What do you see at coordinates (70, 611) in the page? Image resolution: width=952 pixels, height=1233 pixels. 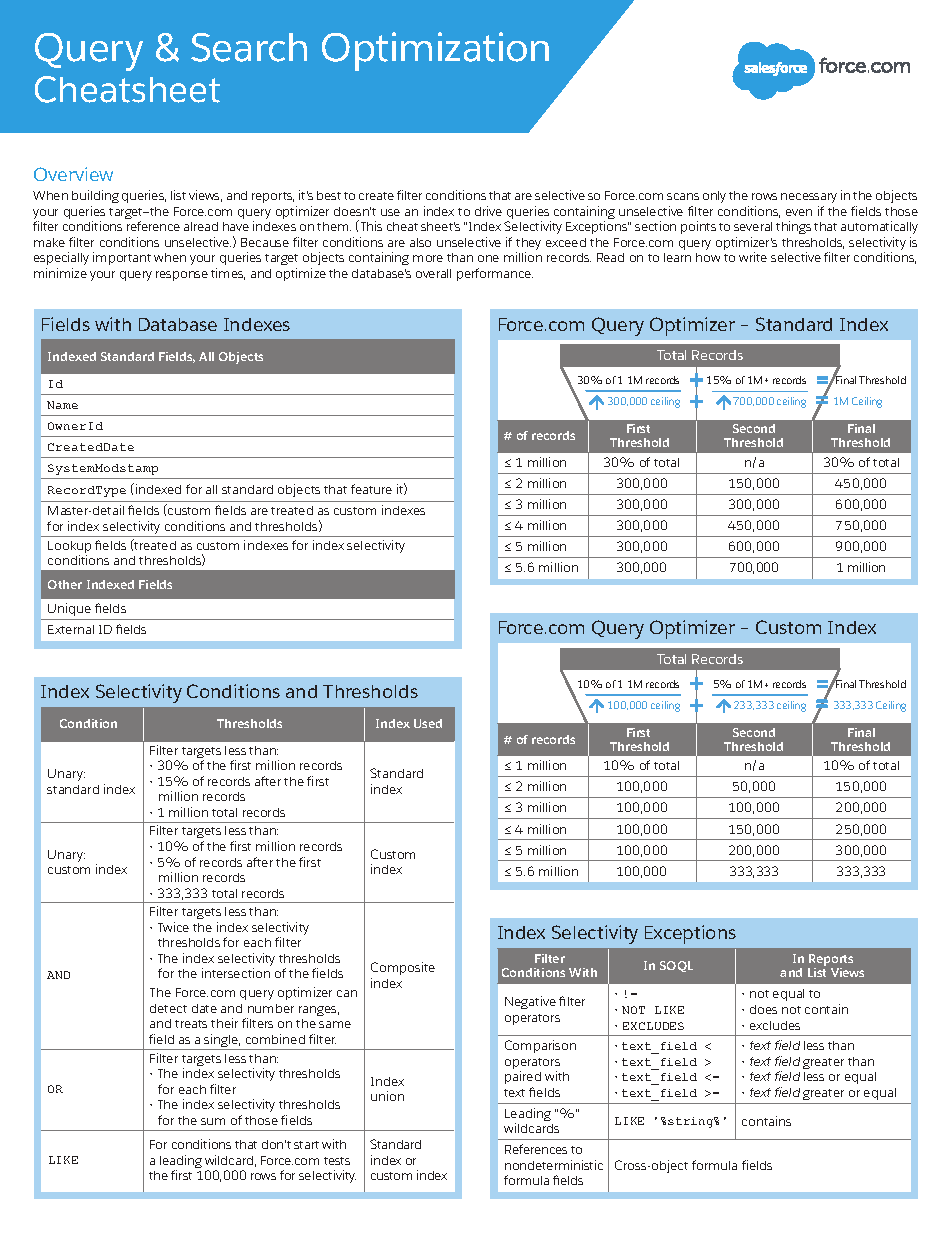 I see `Unique` at bounding box center [70, 611].
